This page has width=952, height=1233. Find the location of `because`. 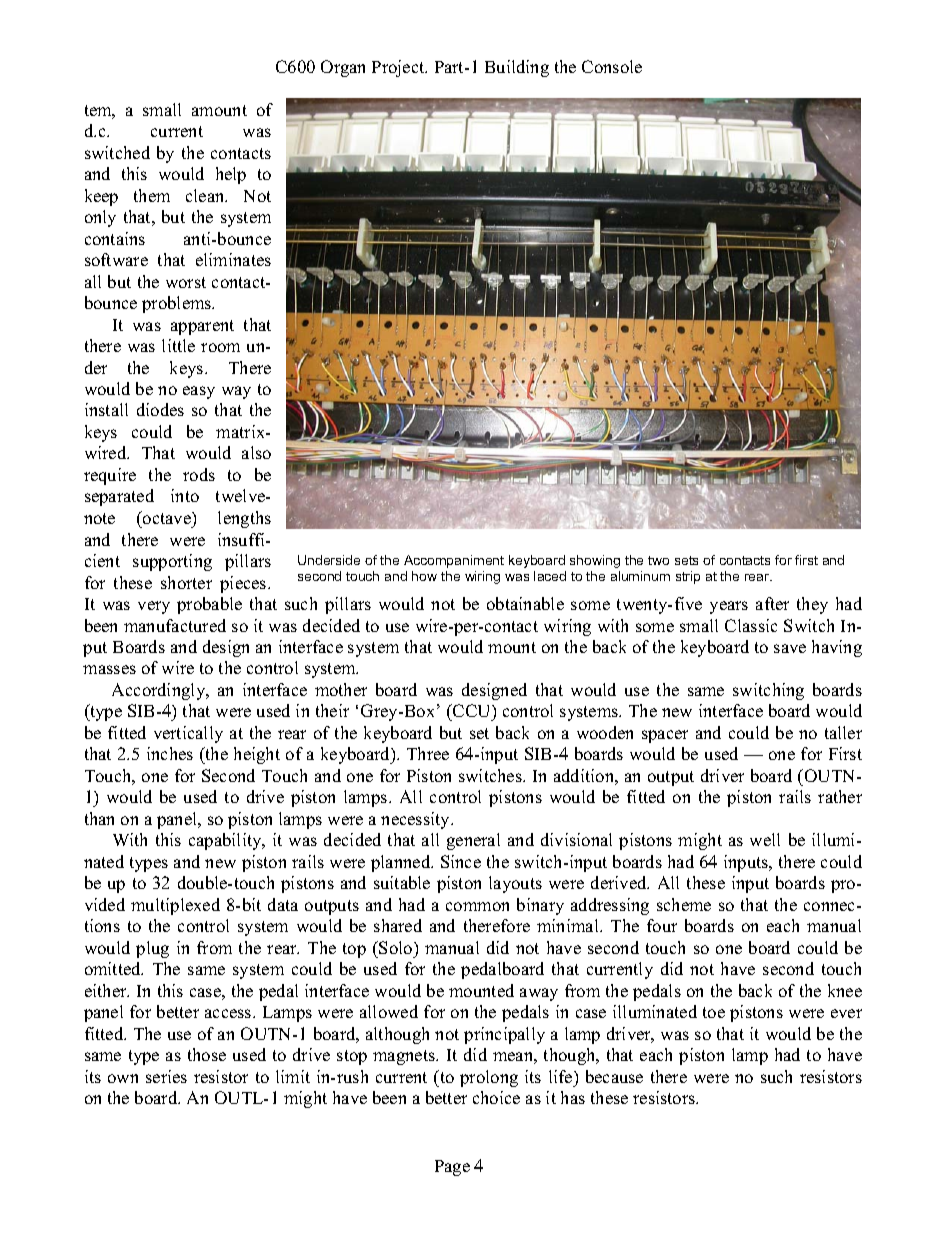

because is located at coordinates (614, 1076).
